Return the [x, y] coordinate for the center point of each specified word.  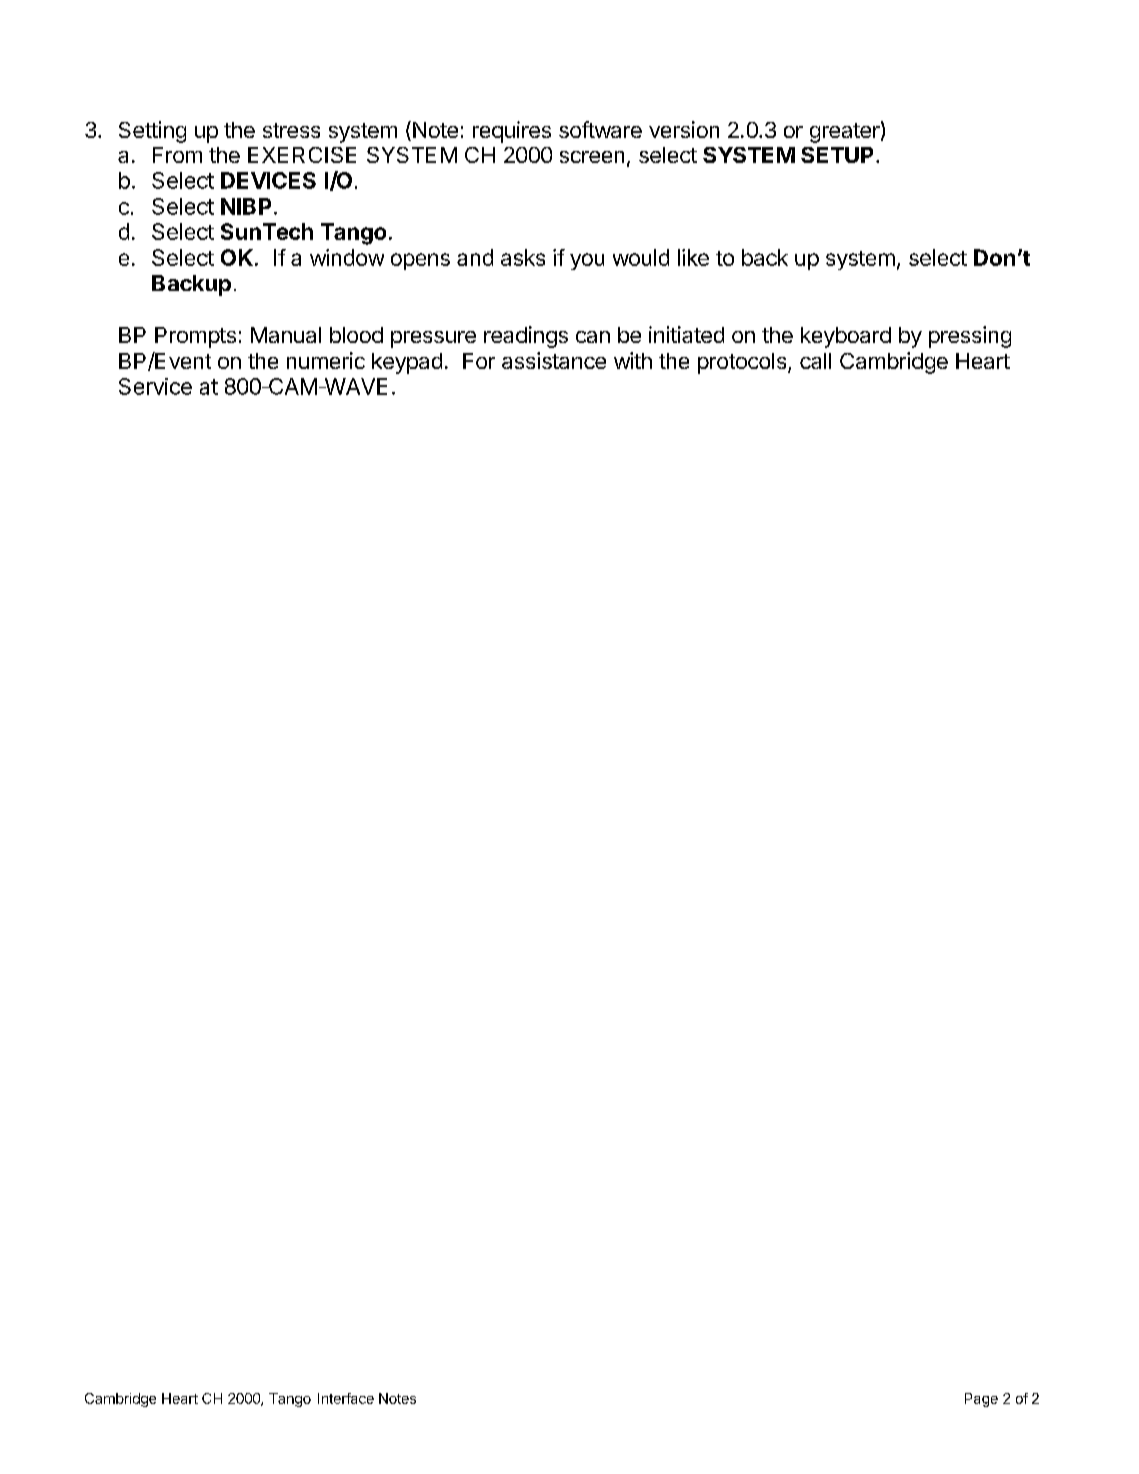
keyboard [846, 337]
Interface [346, 1398]
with [633, 360]
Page [981, 1400]
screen [592, 157]
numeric [326, 360]
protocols [742, 363]
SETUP [837, 155]
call [815, 361]
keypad [407, 363]
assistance [554, 360]
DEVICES [268, 180]
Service [155, 386]
